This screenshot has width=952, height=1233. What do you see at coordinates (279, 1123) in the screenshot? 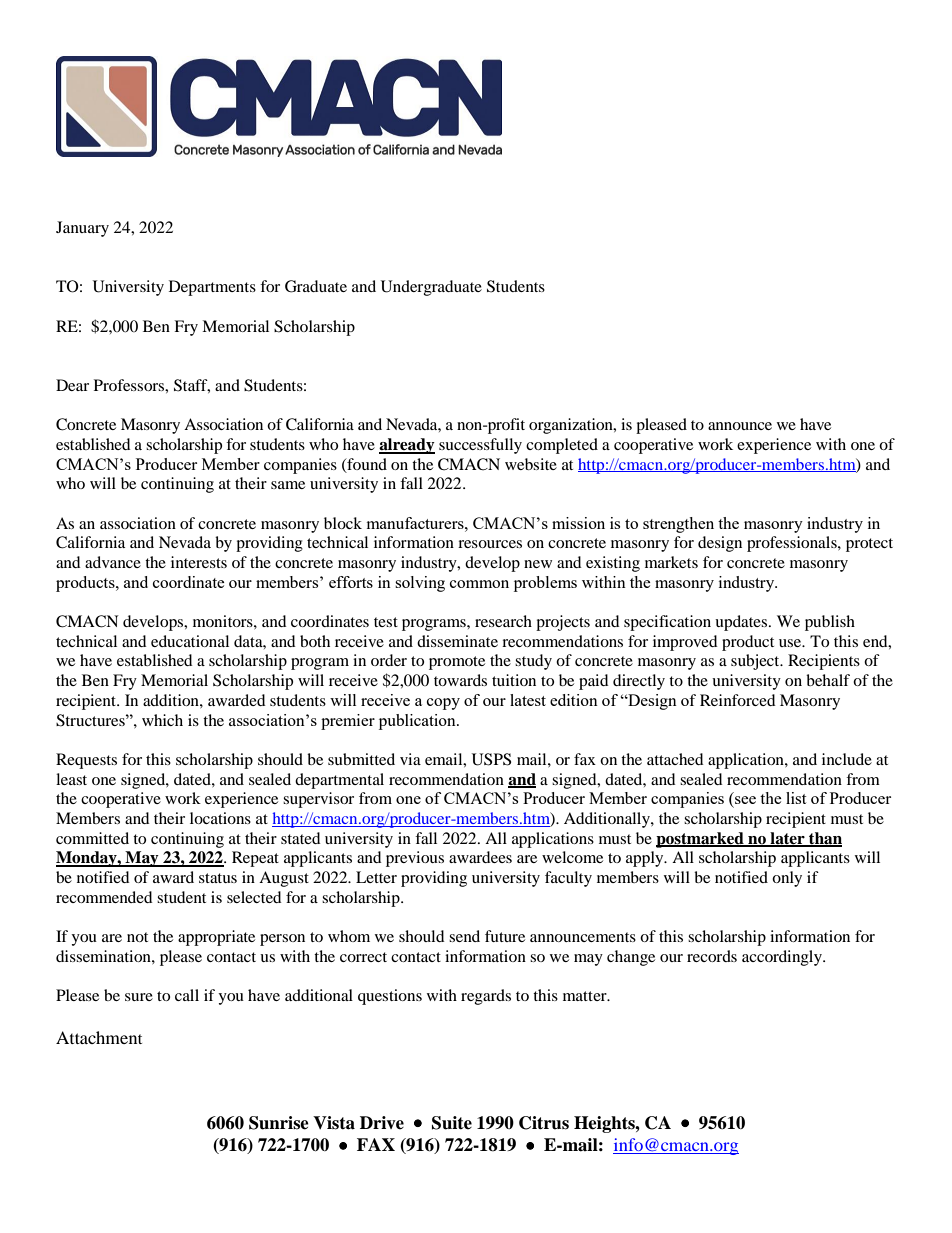
I see `Sunrise` at bounding box center [279, 1123].
